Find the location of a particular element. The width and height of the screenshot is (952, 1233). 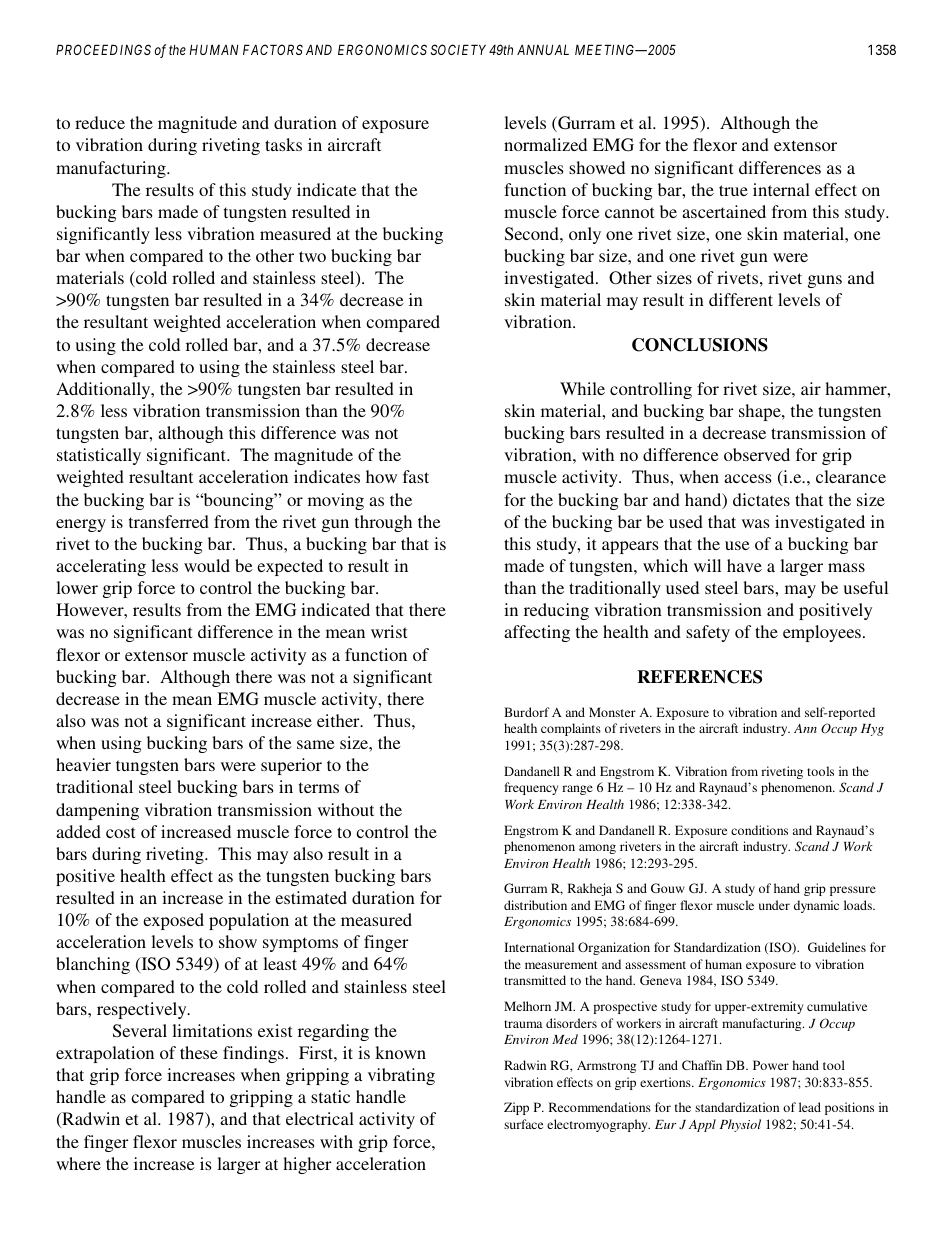

internal is located at coordinates (781, 189).
